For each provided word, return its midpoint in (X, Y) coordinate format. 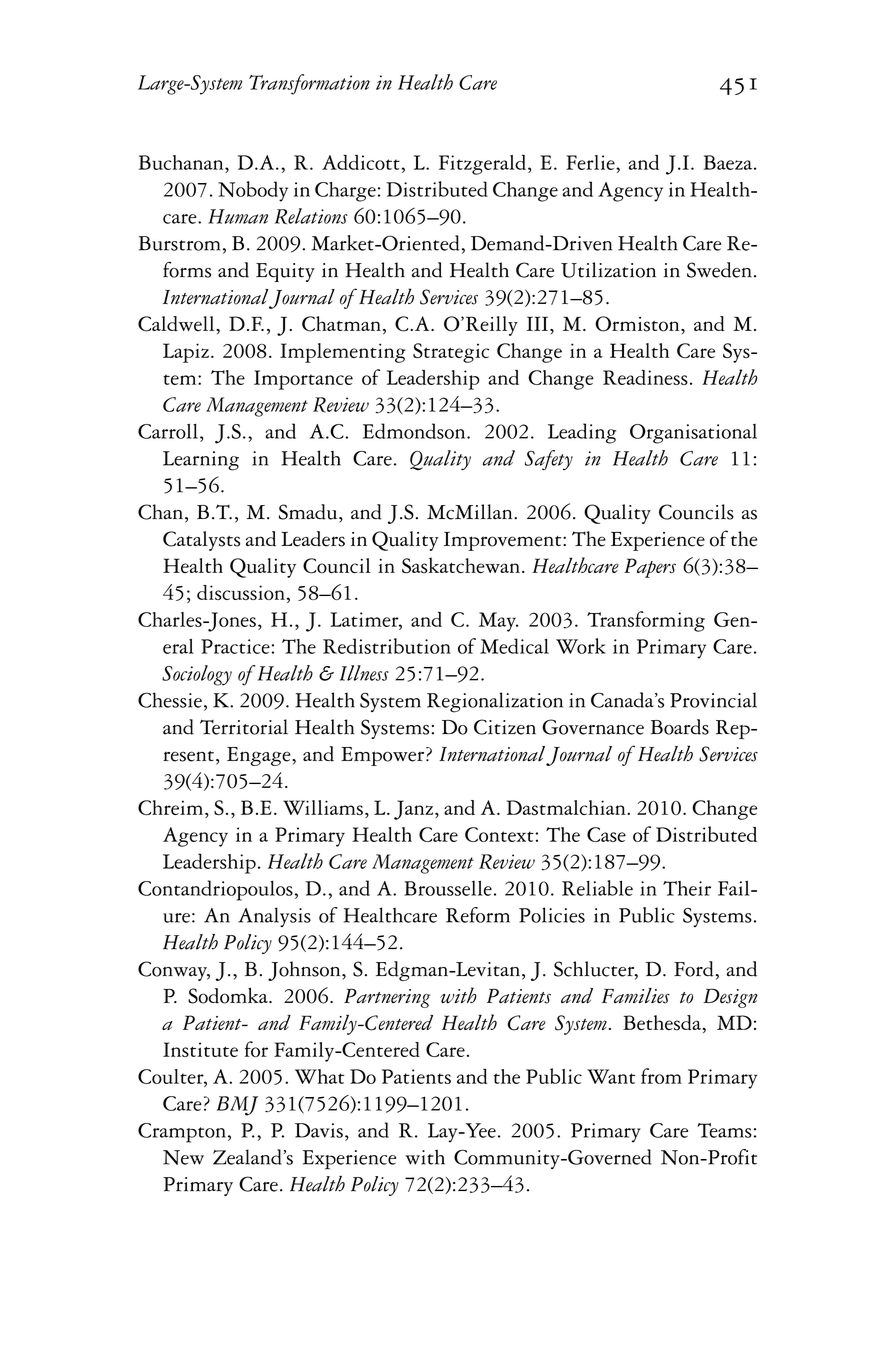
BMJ (237, 1106)
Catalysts (201, 541)
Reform (478, 915)
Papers (650, 568)
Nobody (253, 191)
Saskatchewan (461, 565)
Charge (345, 192)
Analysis (274, 917)
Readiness (645, 377)
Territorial (244, 727)
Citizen (505, 727)
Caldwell (177, 324)
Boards (680, 727)
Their (687, 888)
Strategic (451, 353)
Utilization (608, 270)
